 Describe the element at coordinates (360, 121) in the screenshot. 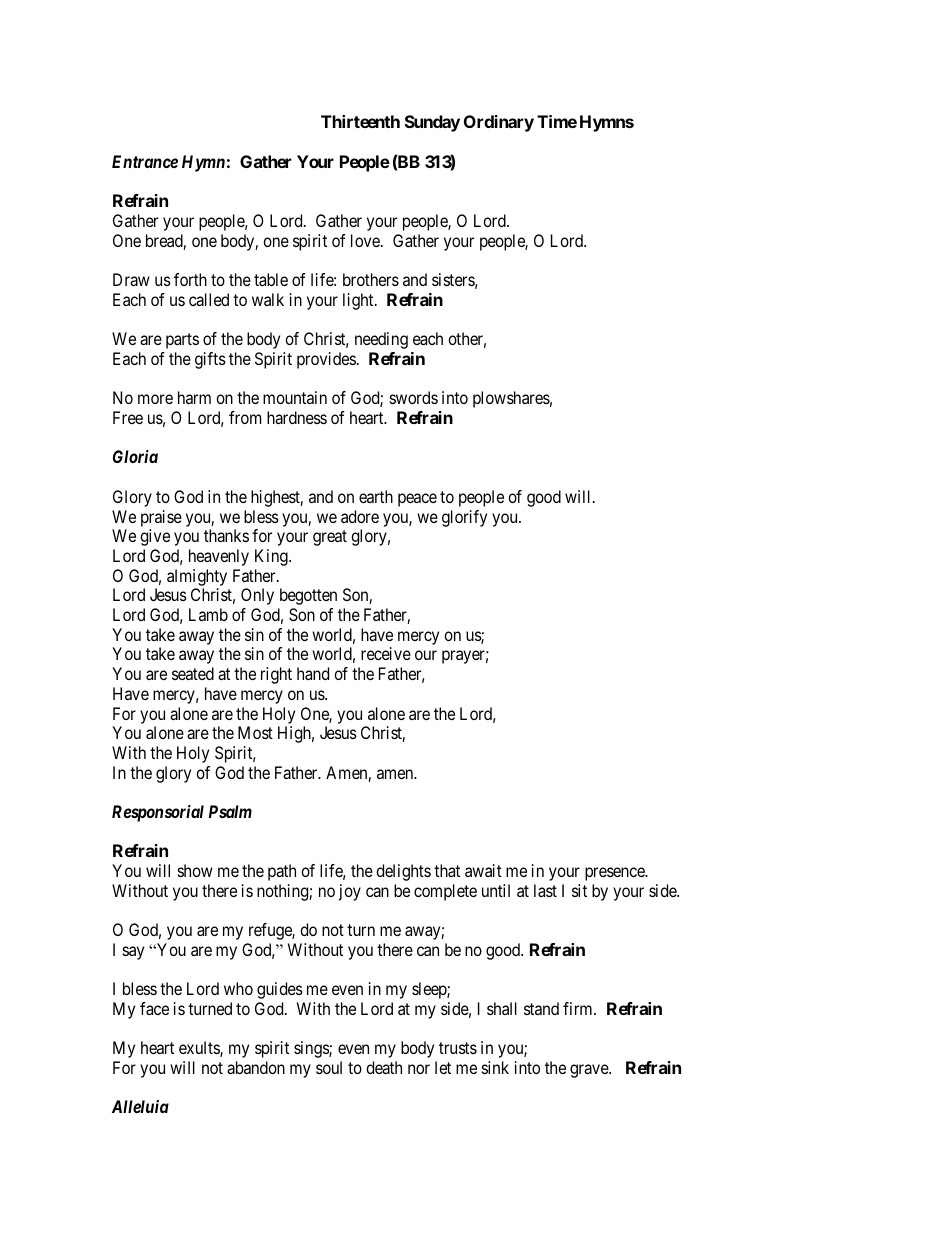

I see `Thirteenth` at that location.
